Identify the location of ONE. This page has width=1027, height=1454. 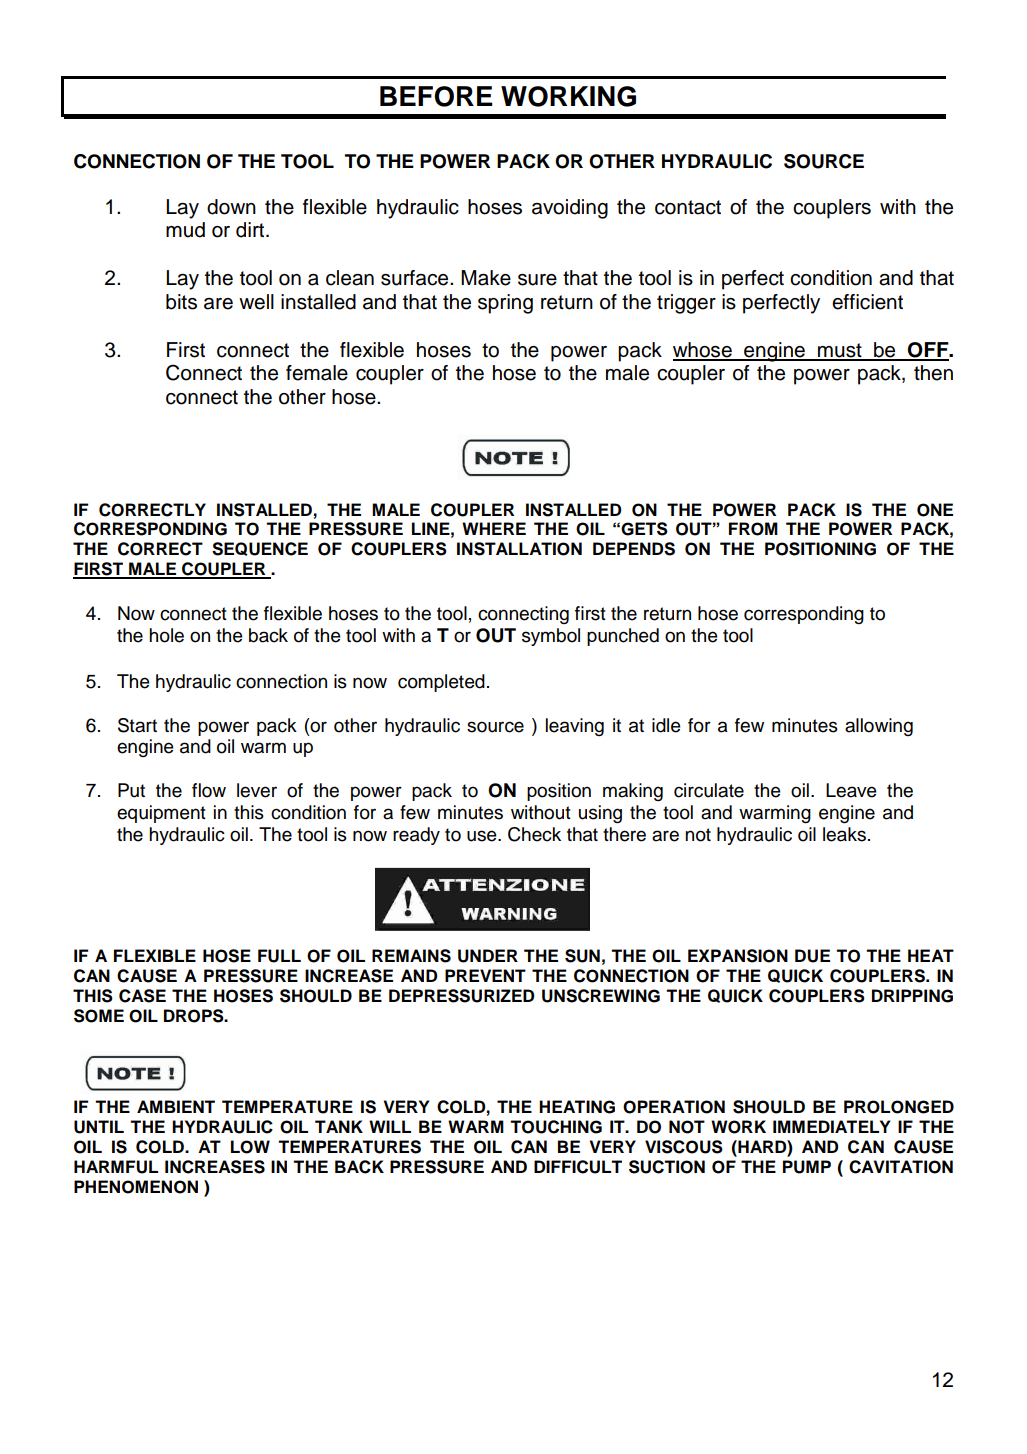
(935, 510).
